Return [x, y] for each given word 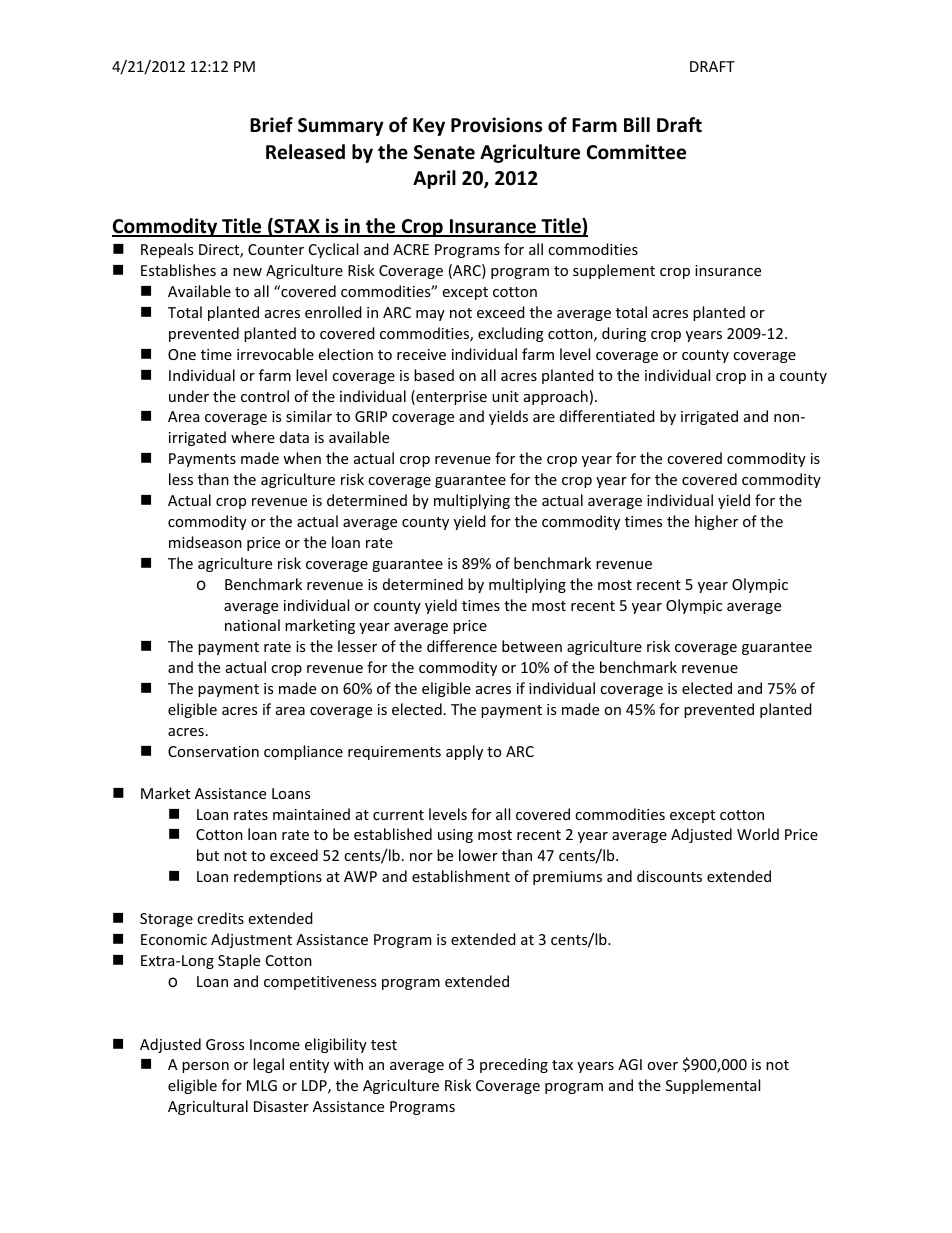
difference [462, 646]
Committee [636, 152]
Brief [271, 125]
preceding [514, 1065]
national [252, 625]
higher [716, 522]
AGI [630, 1064]
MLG [262, 1085]
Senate [444, 152]
